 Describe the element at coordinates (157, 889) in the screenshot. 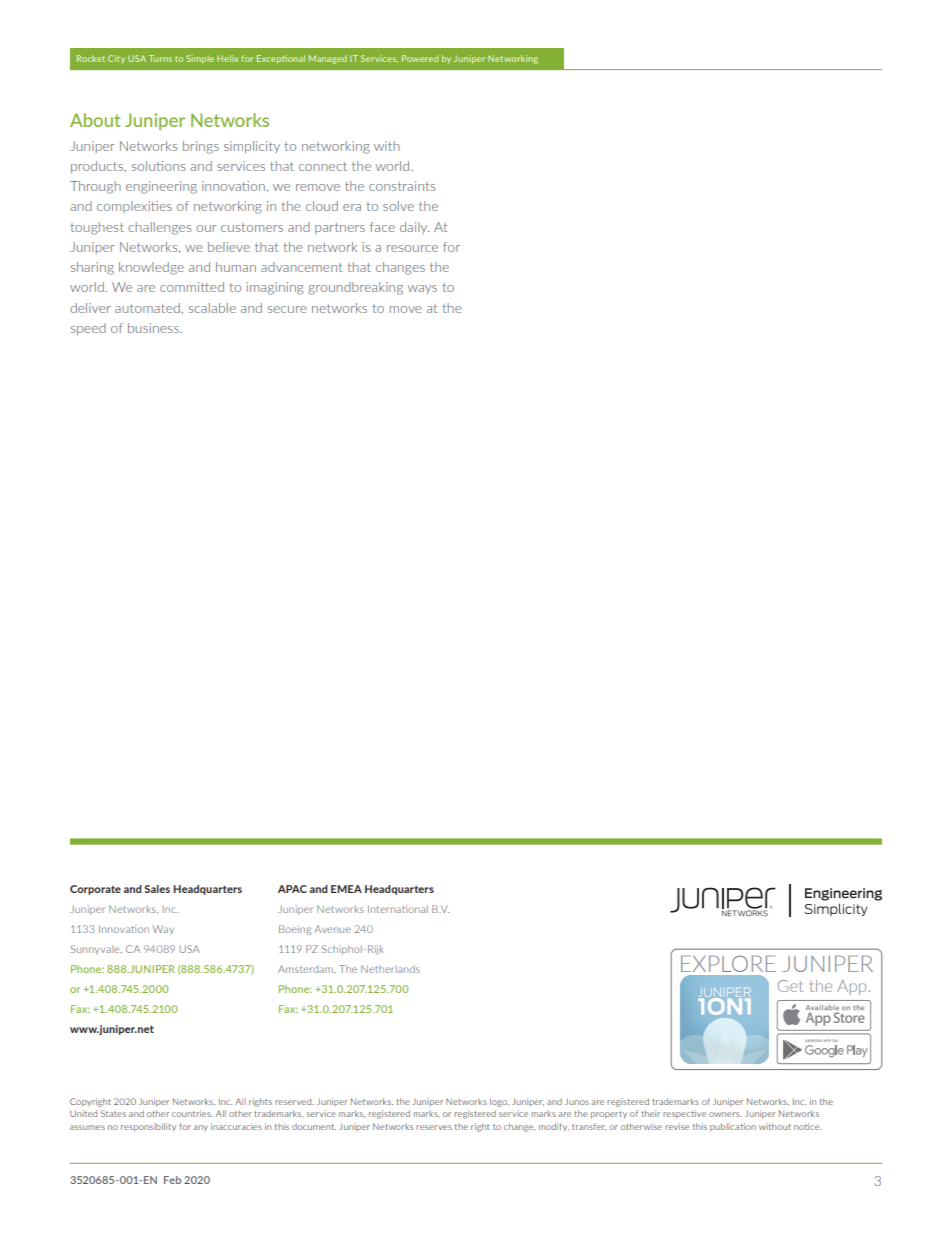

I see `Sales` at that location.
